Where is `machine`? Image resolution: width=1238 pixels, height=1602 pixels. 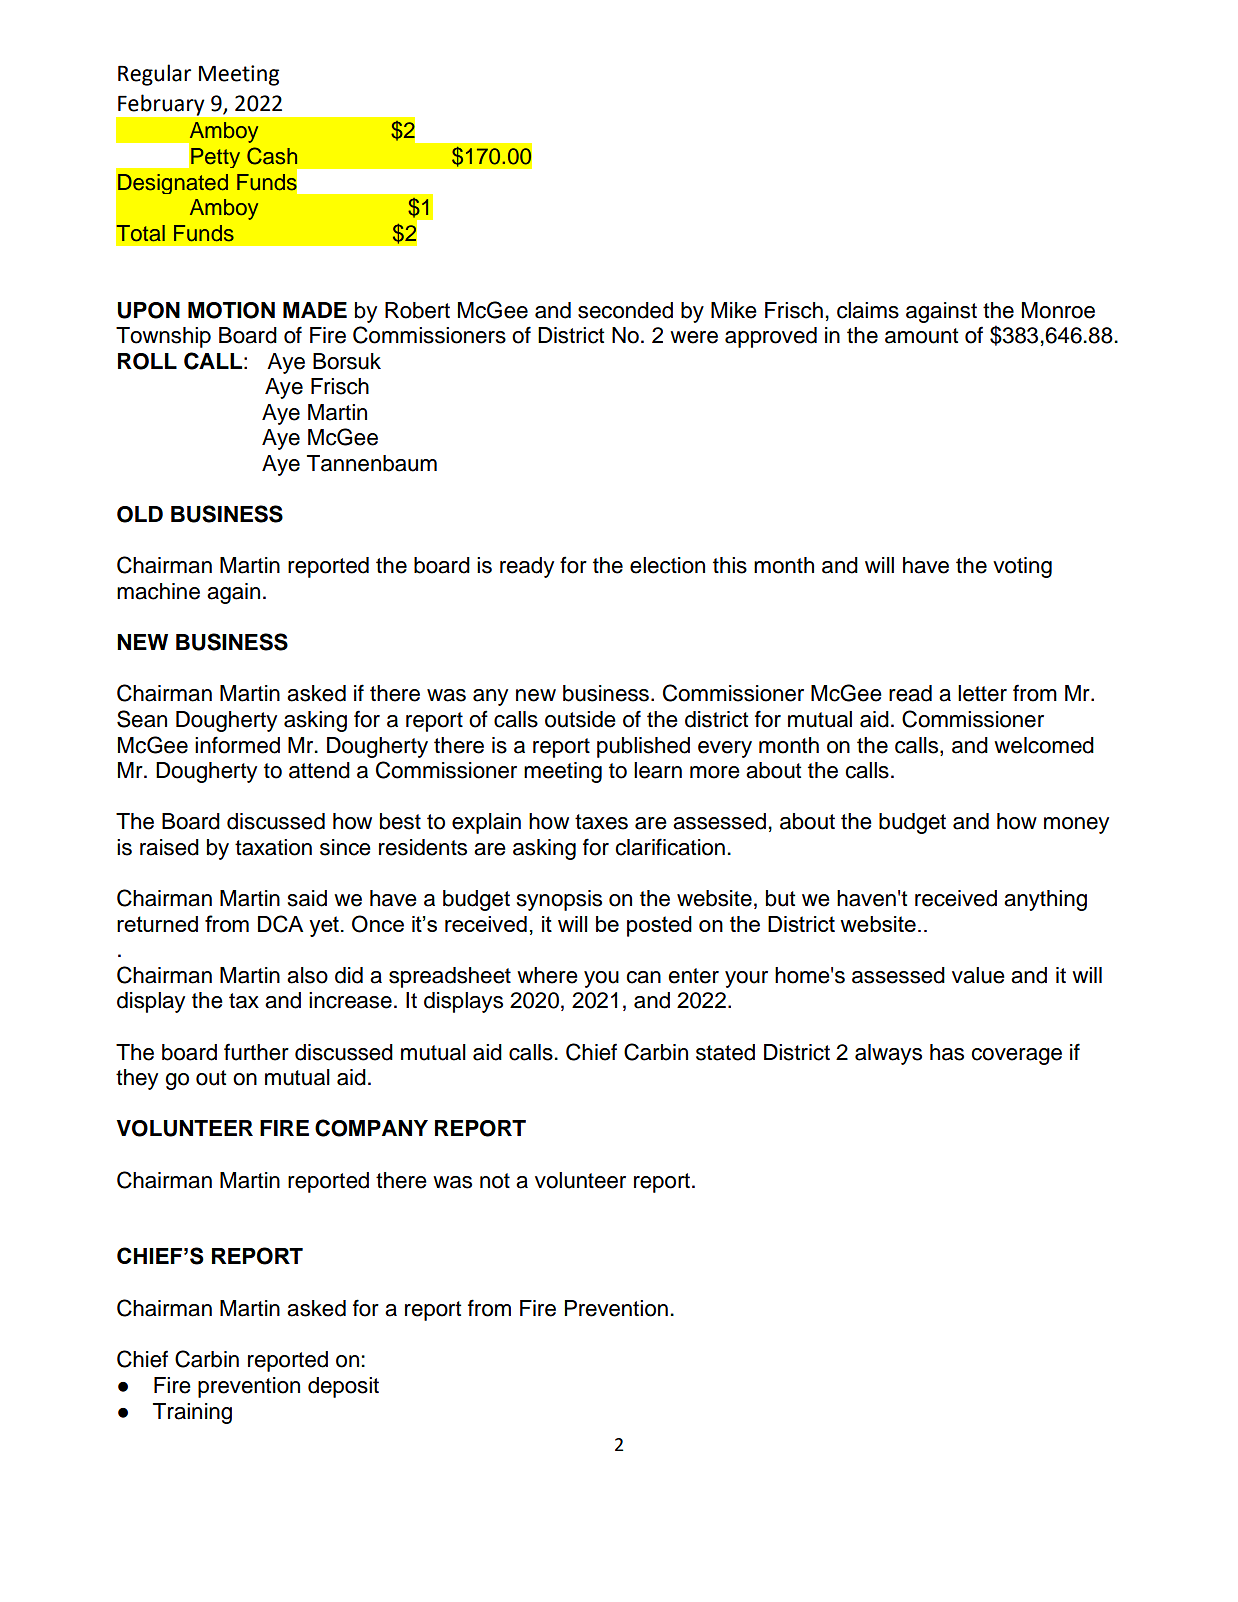
machine is located at coordinates (158, 591).
